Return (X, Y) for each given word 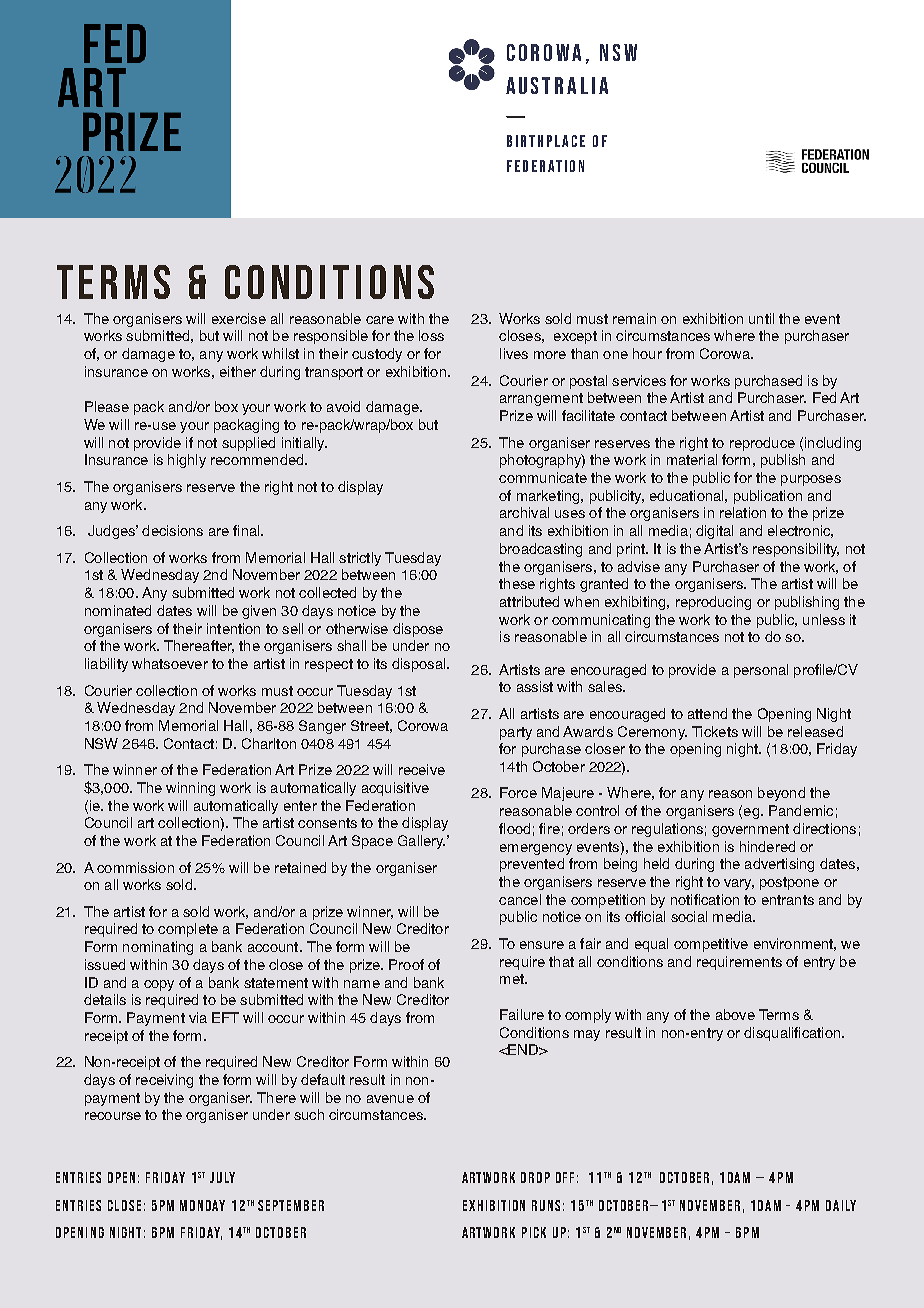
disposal (420, 665)
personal (761, 671)
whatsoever (170, 663)
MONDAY (202, 1205)
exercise (239, 318)
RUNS (546, 1205)
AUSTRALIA (557, 85)
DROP (535, 1177)
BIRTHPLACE (546, 141)
